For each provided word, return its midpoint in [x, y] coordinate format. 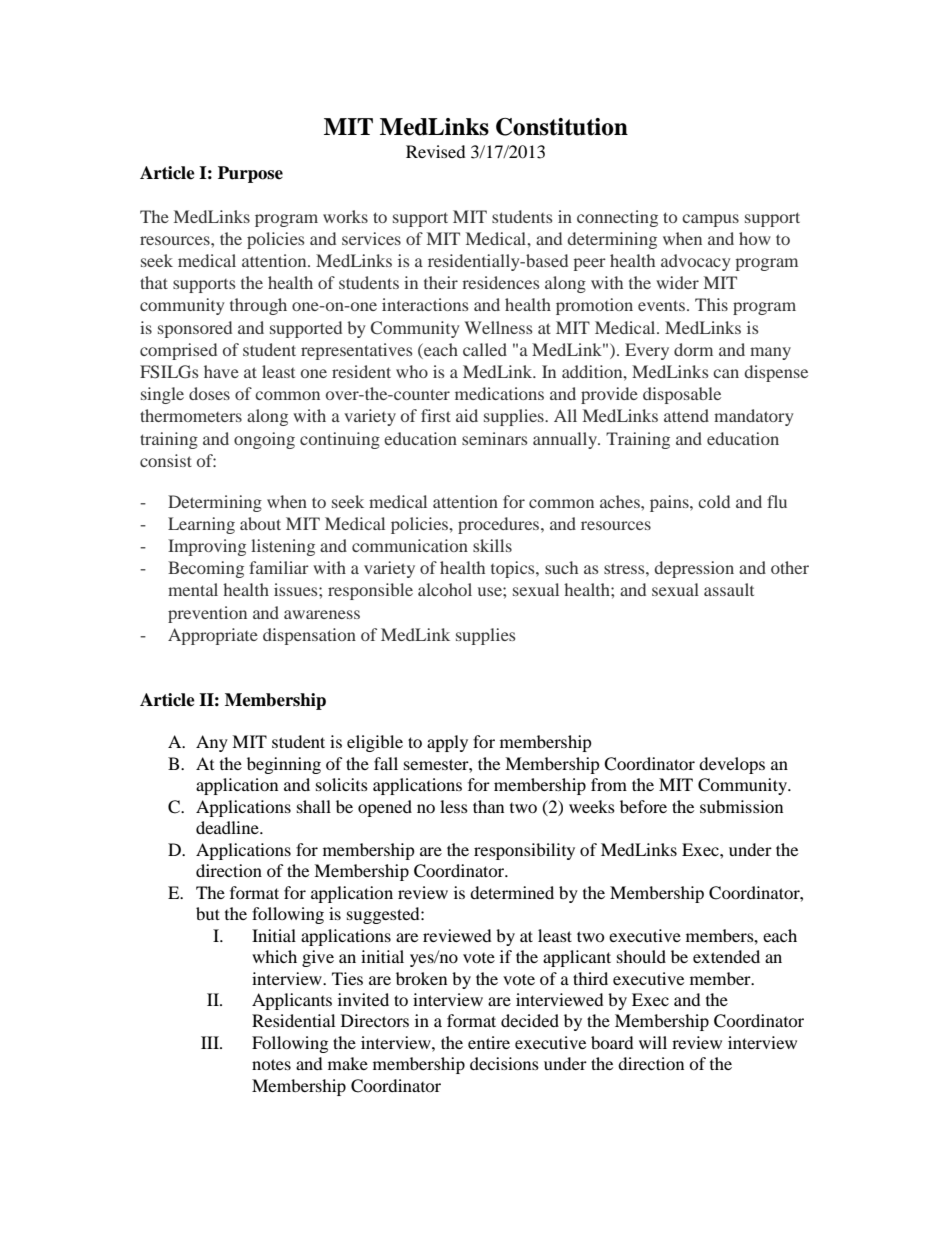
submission [741, 806]
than [488, 806]
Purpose [250, 174]
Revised [436, 151]
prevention [207, 614]
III [211, 1042]
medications [499, 393]
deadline [228, 827]
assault [729, 589]
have [221, 371]
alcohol [445, 589]
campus [710, 220]
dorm [693, 349]
